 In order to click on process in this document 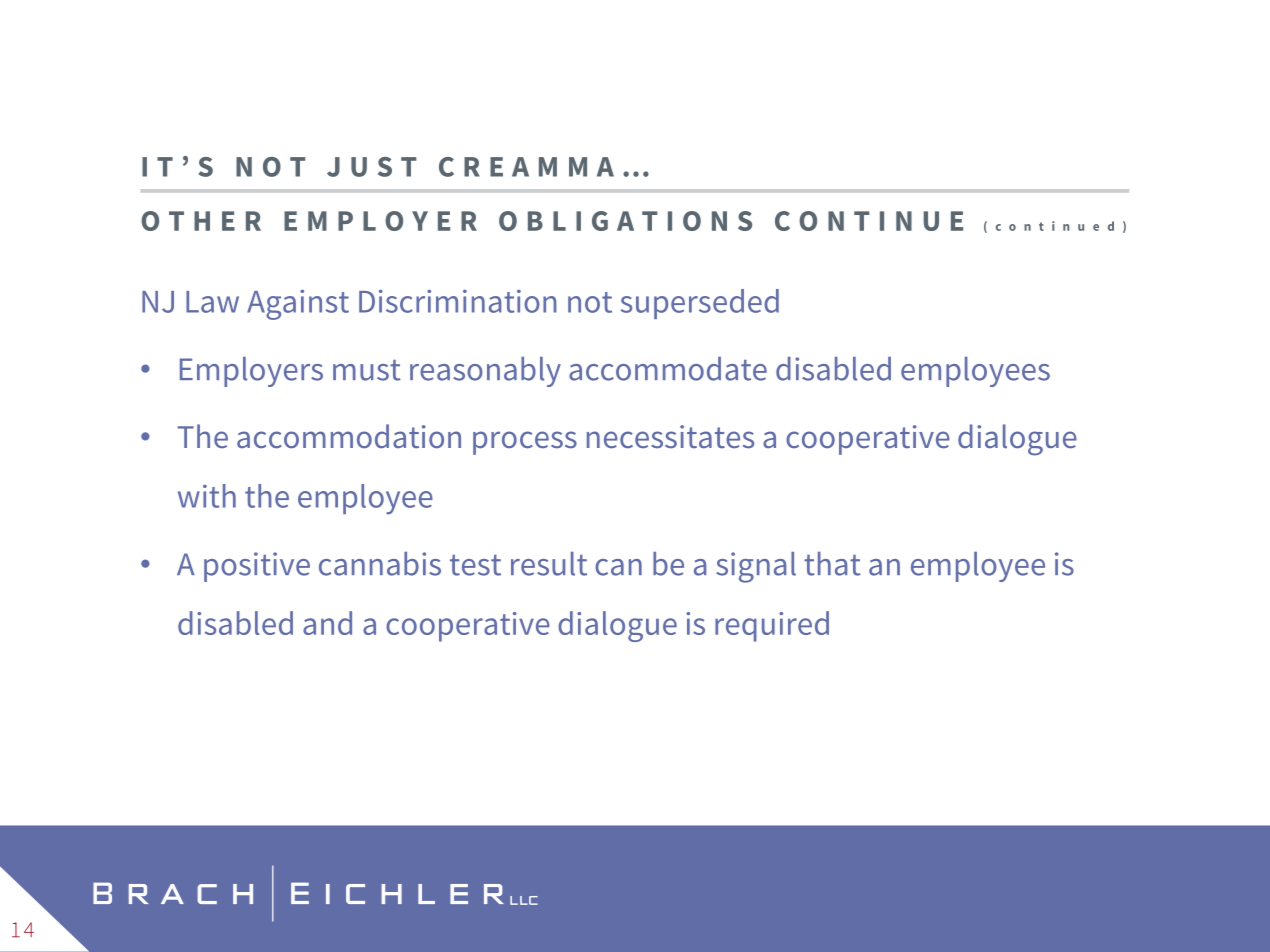, I will do `click(525, 443)`.
